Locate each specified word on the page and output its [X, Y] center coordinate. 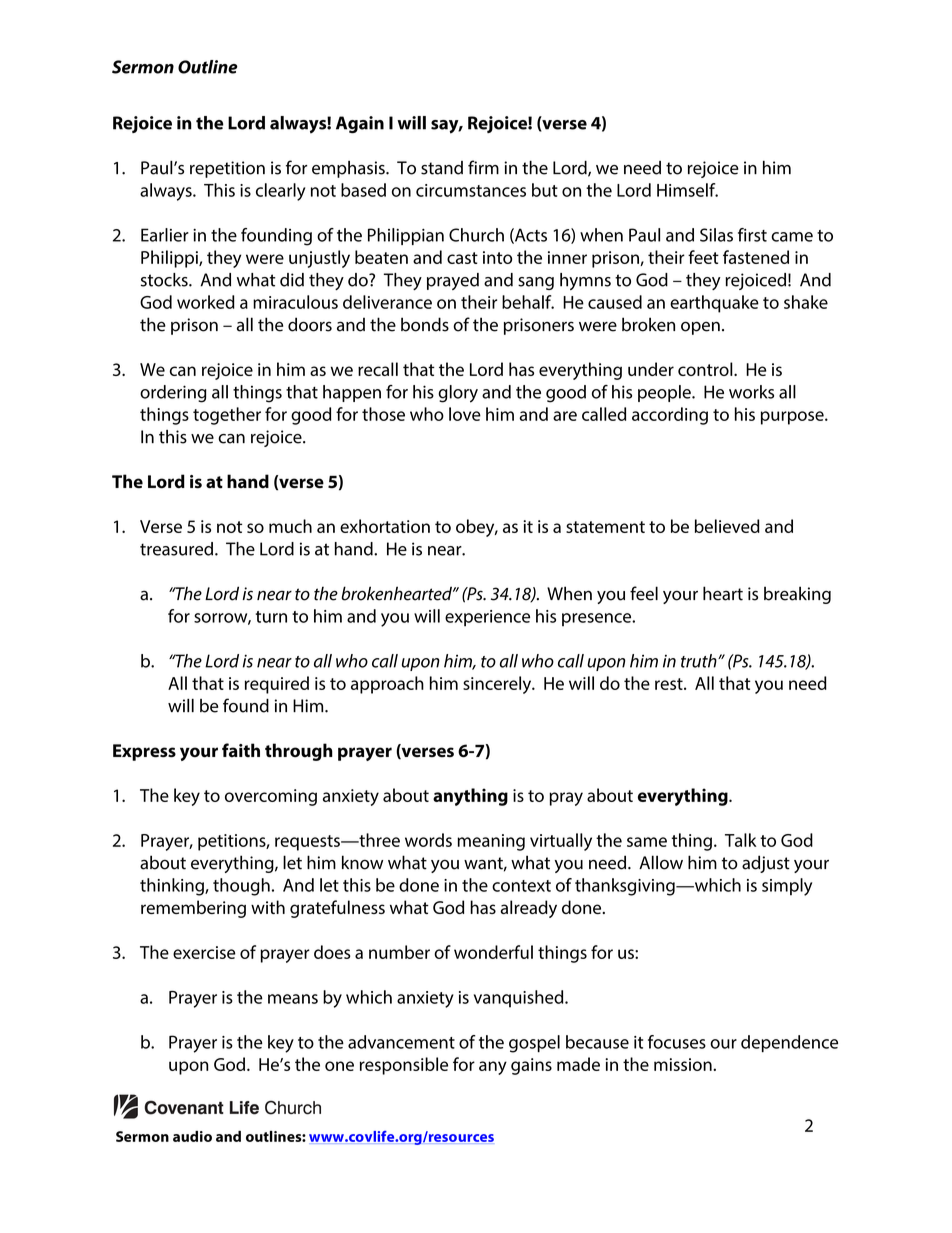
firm [483, 167]
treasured [176, 549]
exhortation [385, 526]
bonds [425, 324]
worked [206, 302]
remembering [193, 909]
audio [192, 1136]
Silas [716, 235]
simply [787, 887]
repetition [227, 169]
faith [241, 750]
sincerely [498, 685]
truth [700, 661]
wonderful [493, 952]
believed [727, 526]
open [700, 328]
